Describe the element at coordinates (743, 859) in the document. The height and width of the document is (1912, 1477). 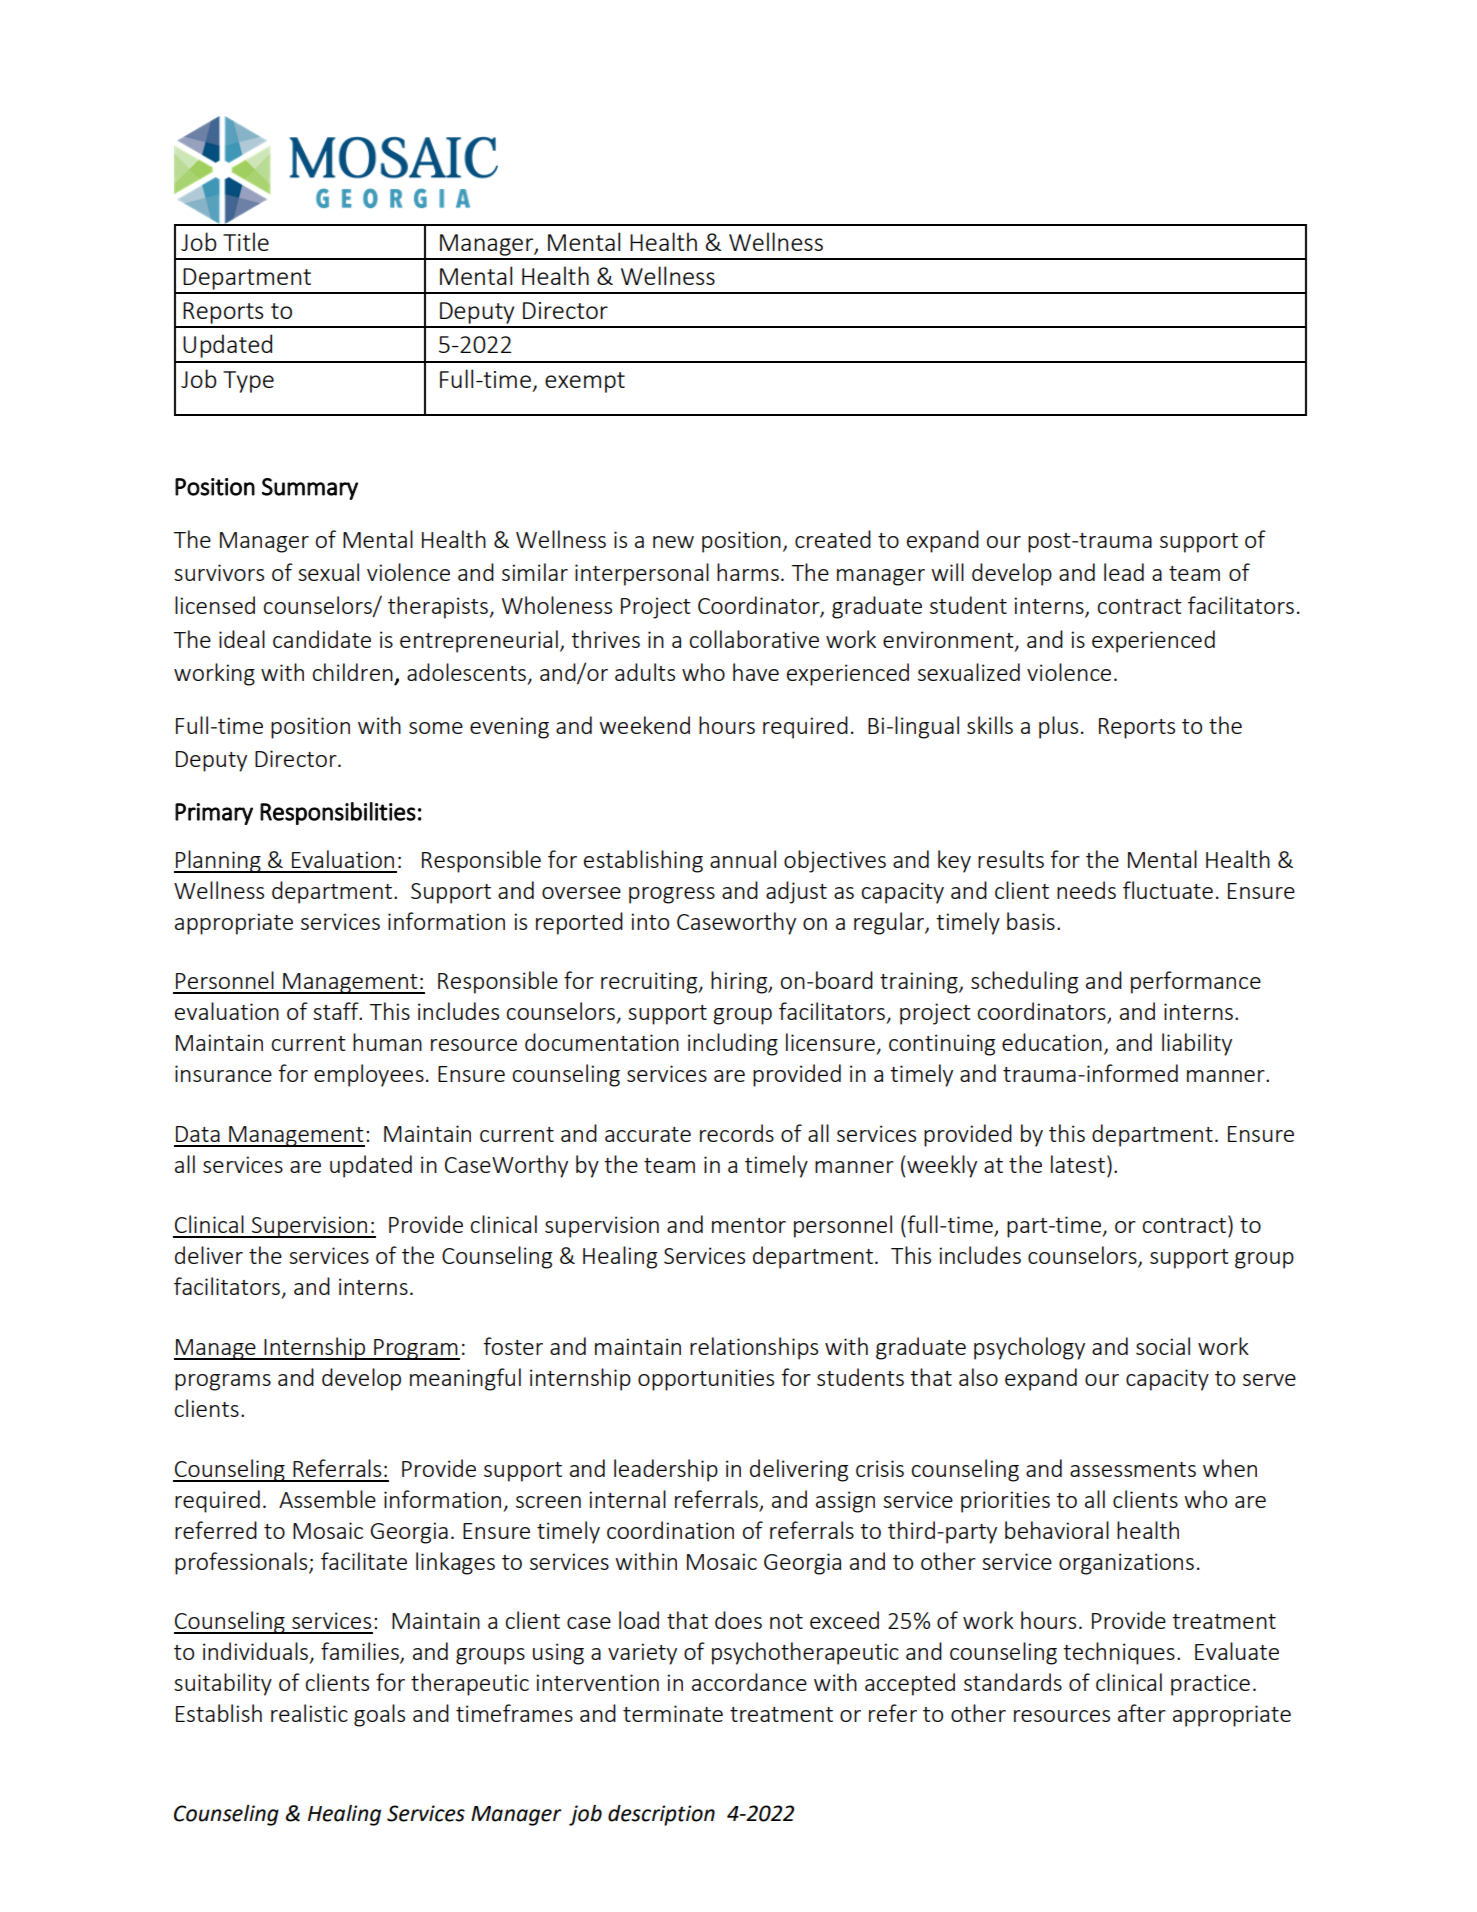
I see `annual` at that location.
